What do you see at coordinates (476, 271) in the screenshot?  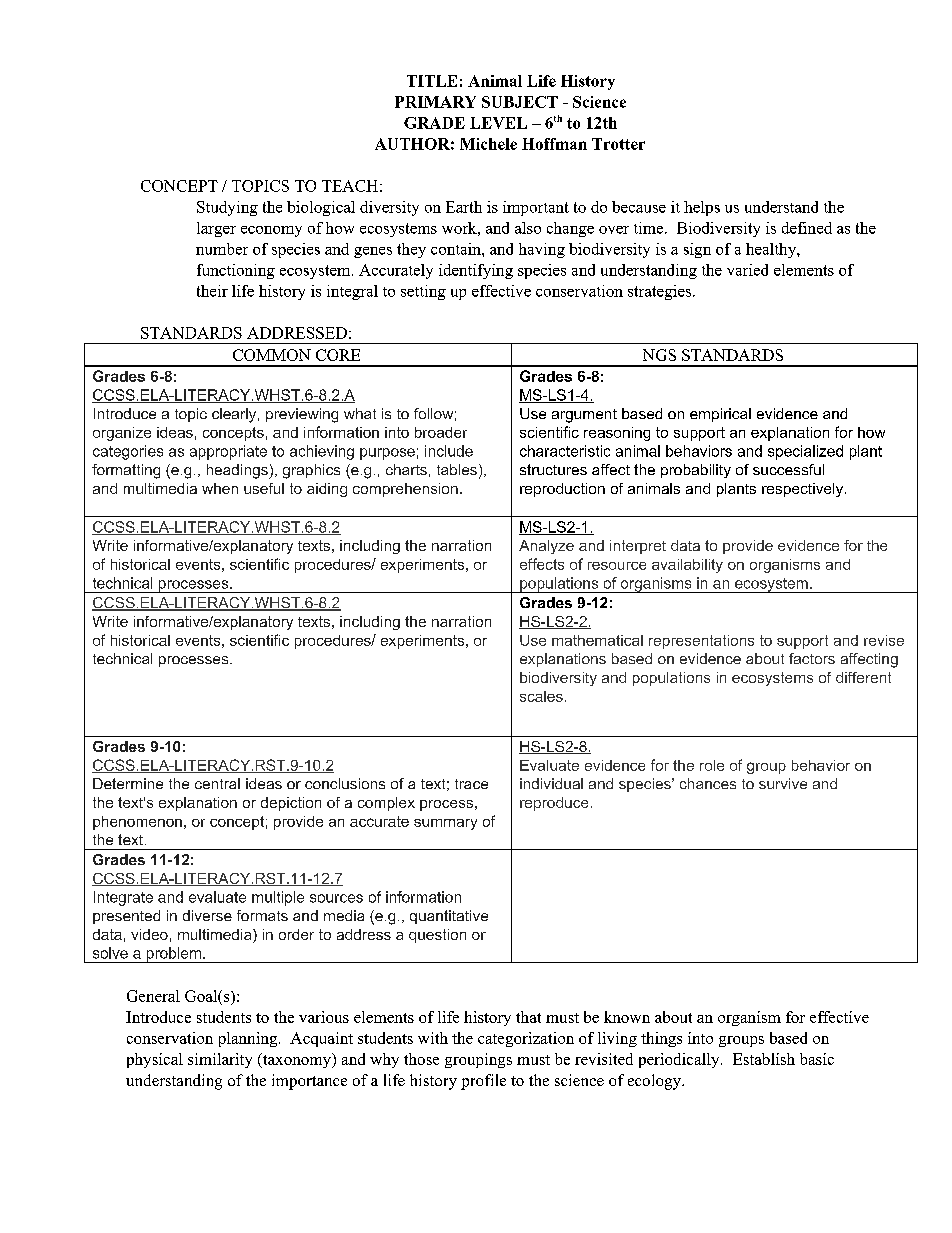 I see `identifying` at bounding box center [476, 271].
